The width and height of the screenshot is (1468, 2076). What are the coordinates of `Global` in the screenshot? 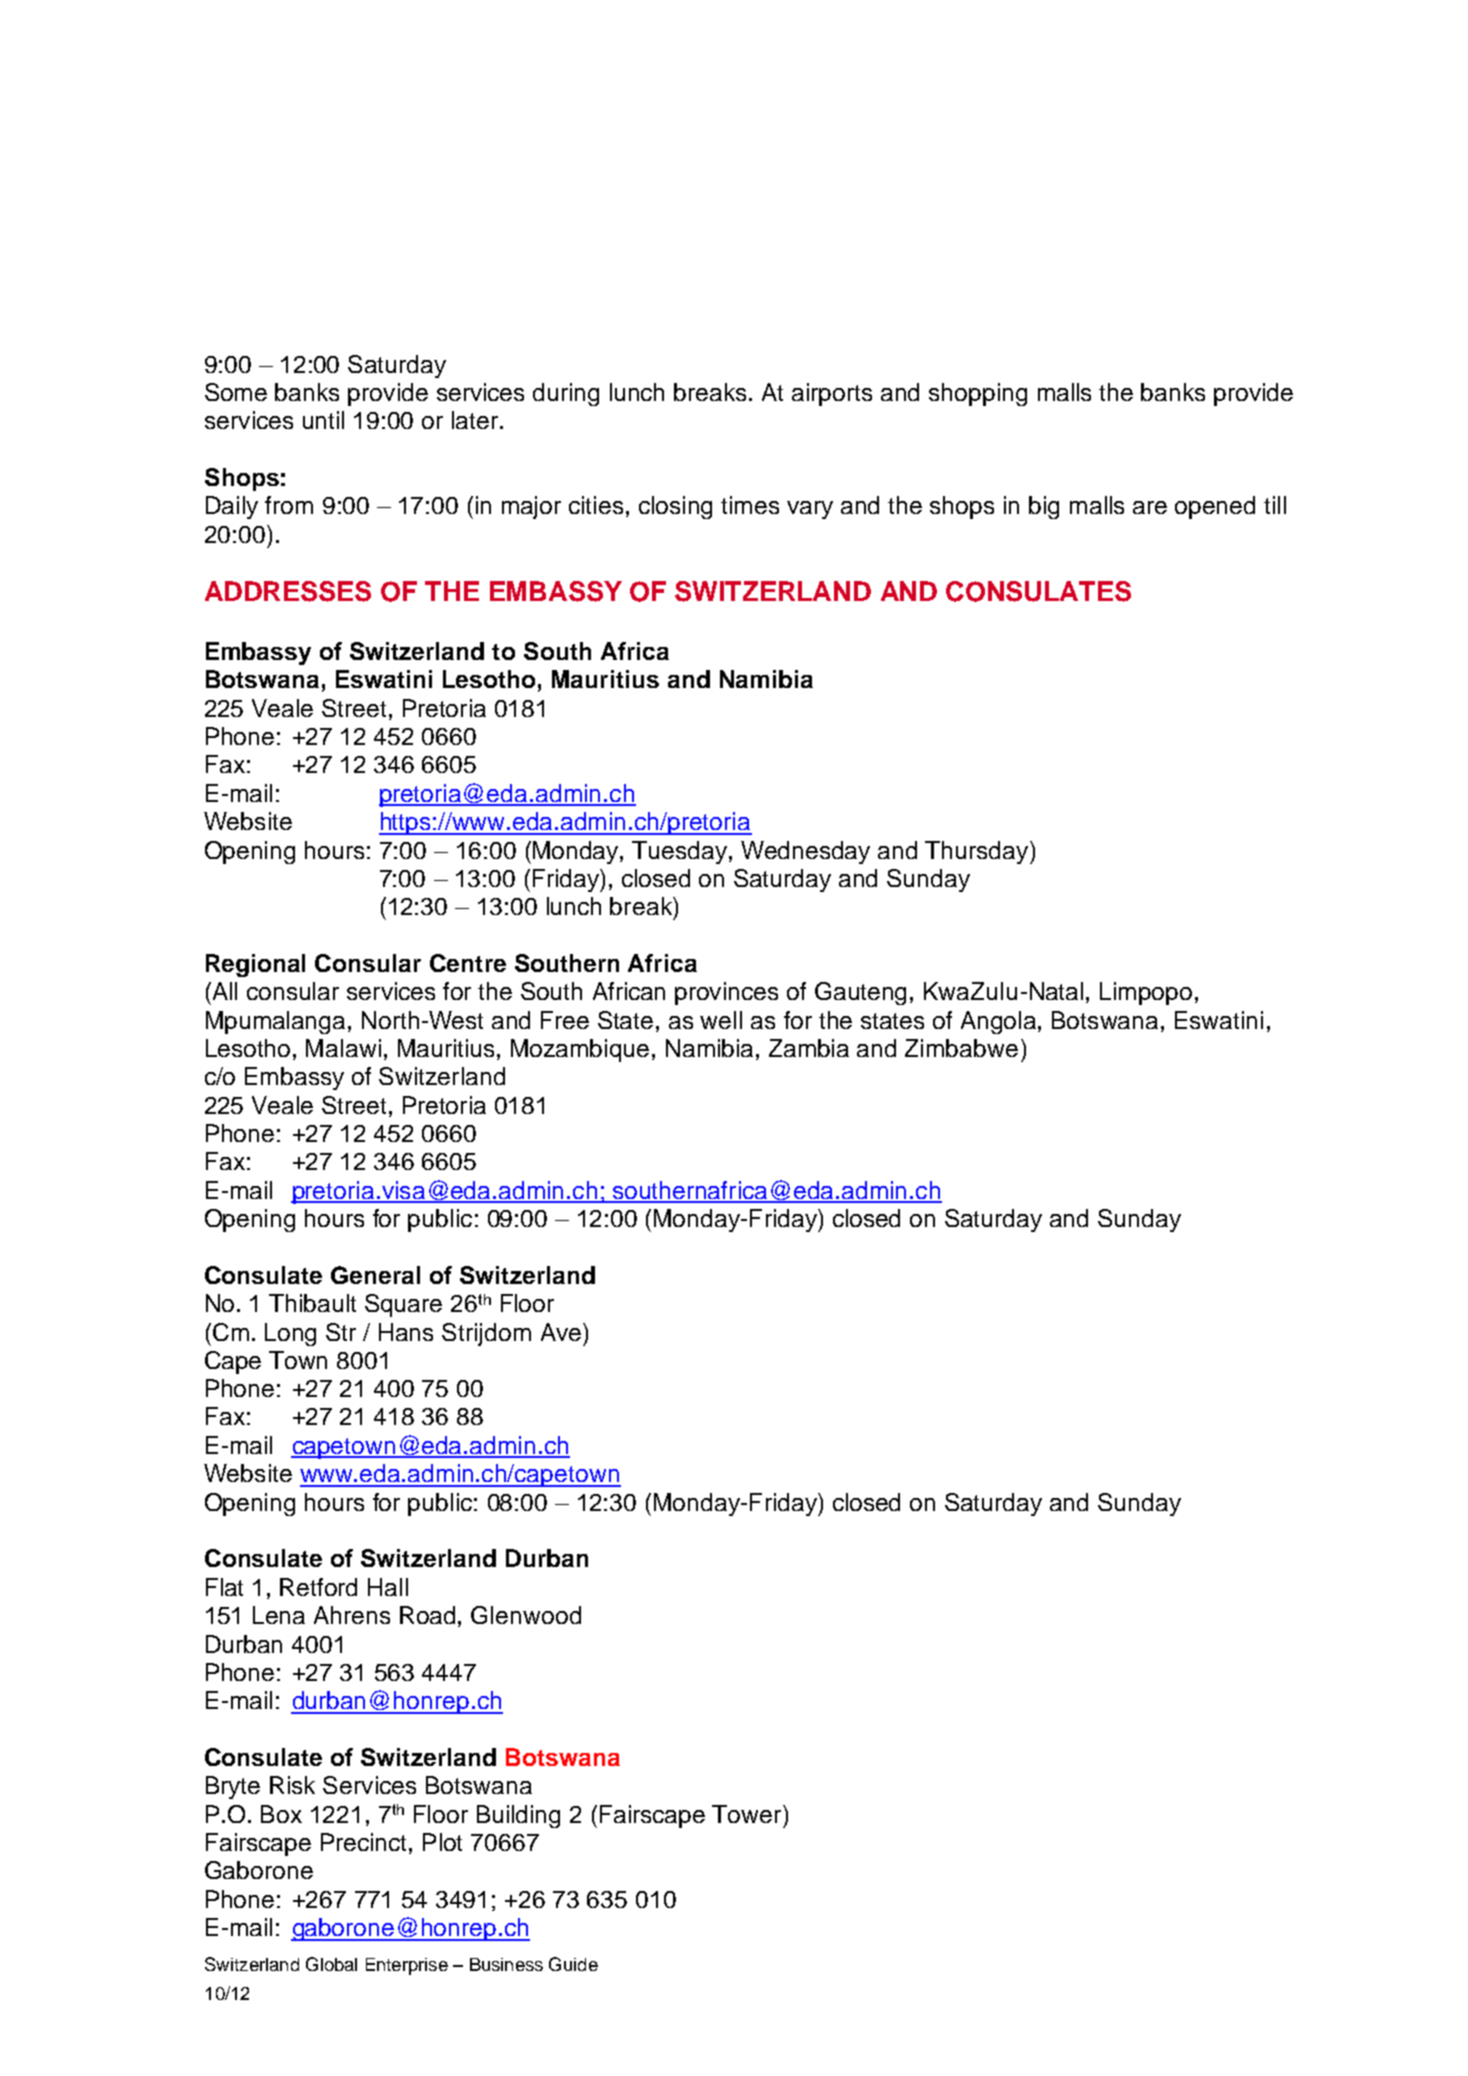 It's located at (331, 1964).
